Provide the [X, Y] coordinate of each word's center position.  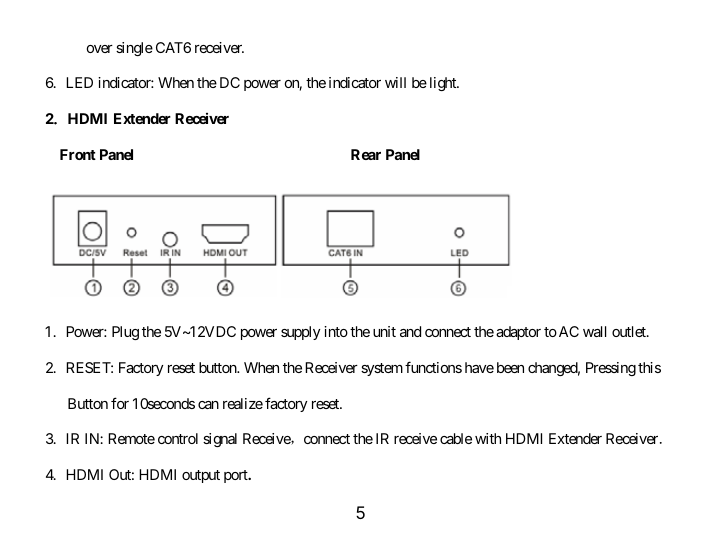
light [444, 84]
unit [384, 331]
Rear [366, 154]
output [201, 476]
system [382, 369]
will [395, 82]
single [134, 49]
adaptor [518, 333]
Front [78, 154]
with [488, 438]
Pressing [611, 369]
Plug [125, 333]
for [120, 403]
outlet [630, 331]
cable [456, 438]
